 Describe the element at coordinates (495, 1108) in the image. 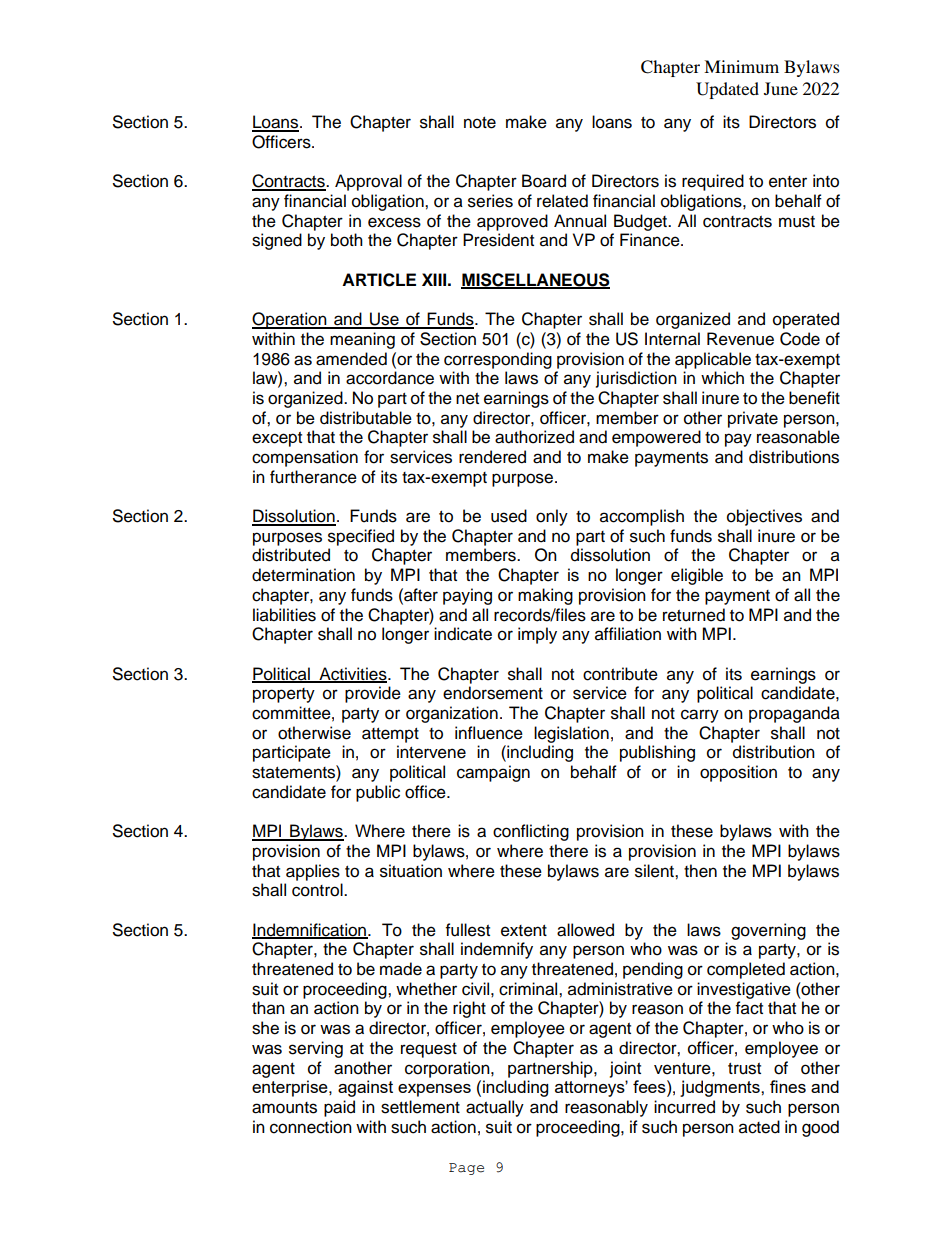

I see `actually` at that location.
